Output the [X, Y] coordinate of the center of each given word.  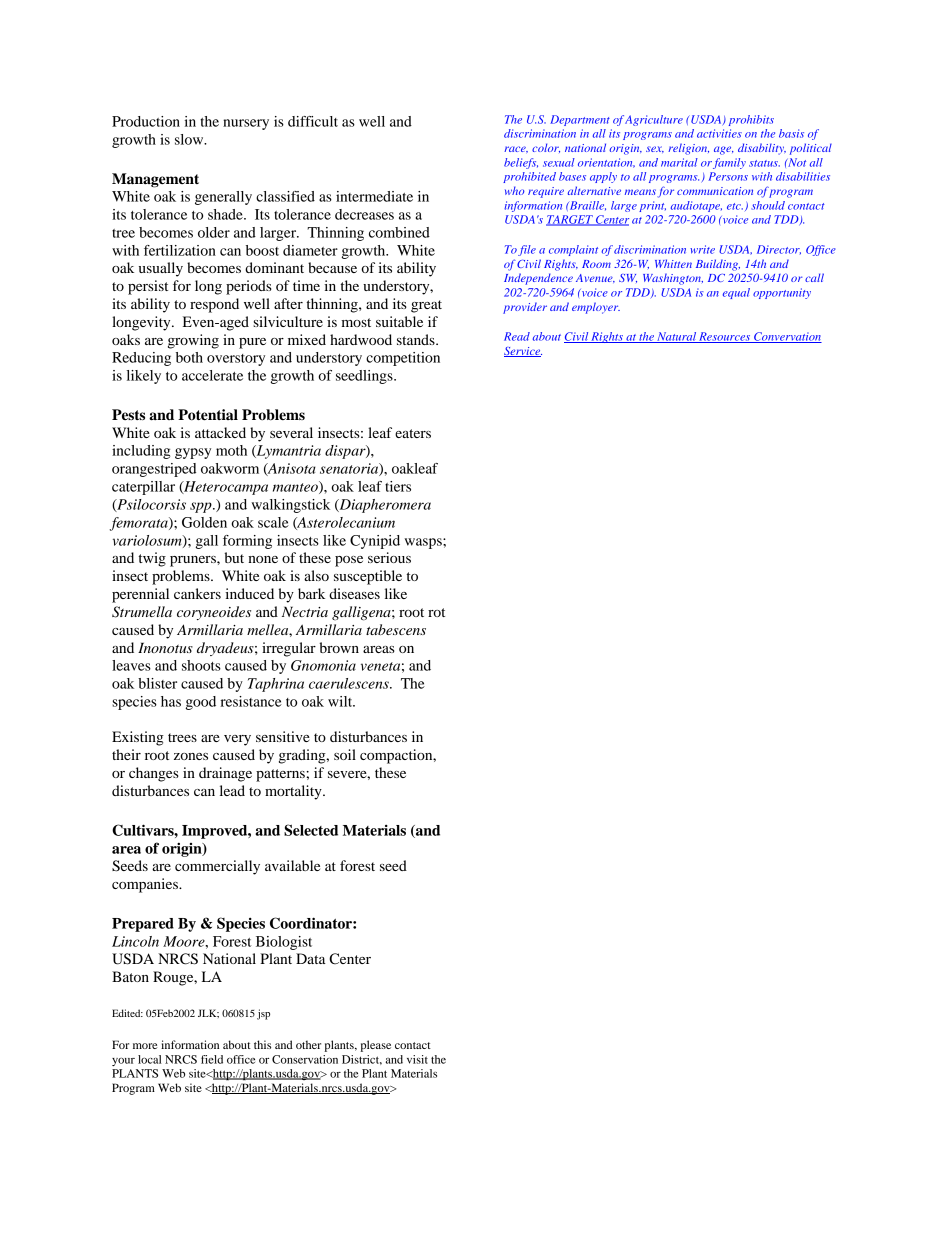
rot [436, 612]
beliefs [521, 163]
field [212, 1059]
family [729, 163]
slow [190, 139]
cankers [197, 593]
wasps [424, 543]
